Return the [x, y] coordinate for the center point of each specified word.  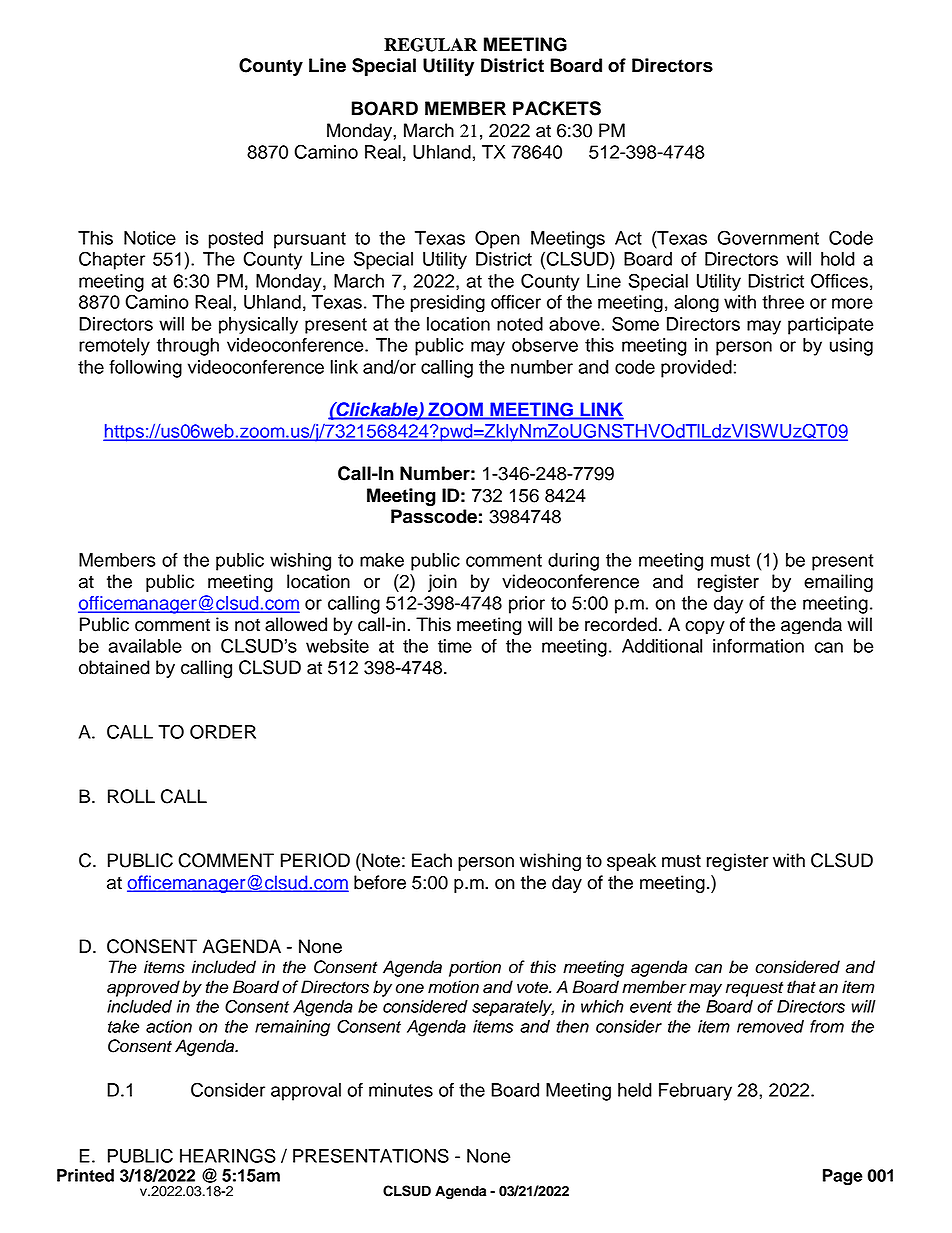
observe [545, 345]
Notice [150, 238]
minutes [401, 1090]
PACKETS [557, 108]
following [145, 369]
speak [631, 862]
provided [696, 369]
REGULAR [430, 45]
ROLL [131, 796]
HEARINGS [228, 1155]
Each [432, 860]
